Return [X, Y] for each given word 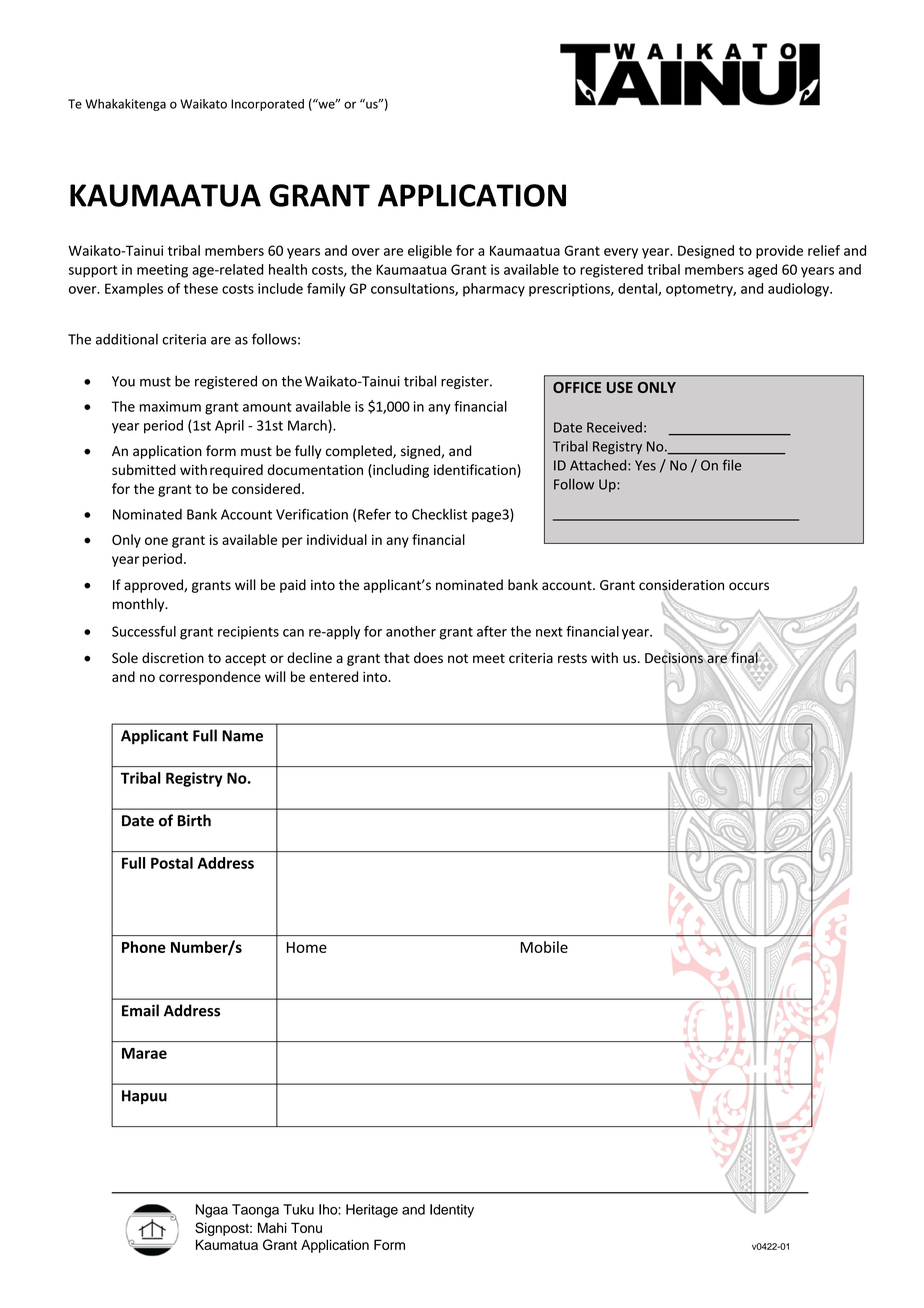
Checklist [439, 514]
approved [154, 586]
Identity [452, 1211]
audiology [799, 290]
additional [127, 339]
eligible [430, 252]
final [744, 658]
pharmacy [494, 290]
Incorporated [267, 105]
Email [140, 1010]
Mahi [272, 1227]
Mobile [544, 947]
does [428, 657]
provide [779, 252]
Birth [194, 820]
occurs [749, 586]
